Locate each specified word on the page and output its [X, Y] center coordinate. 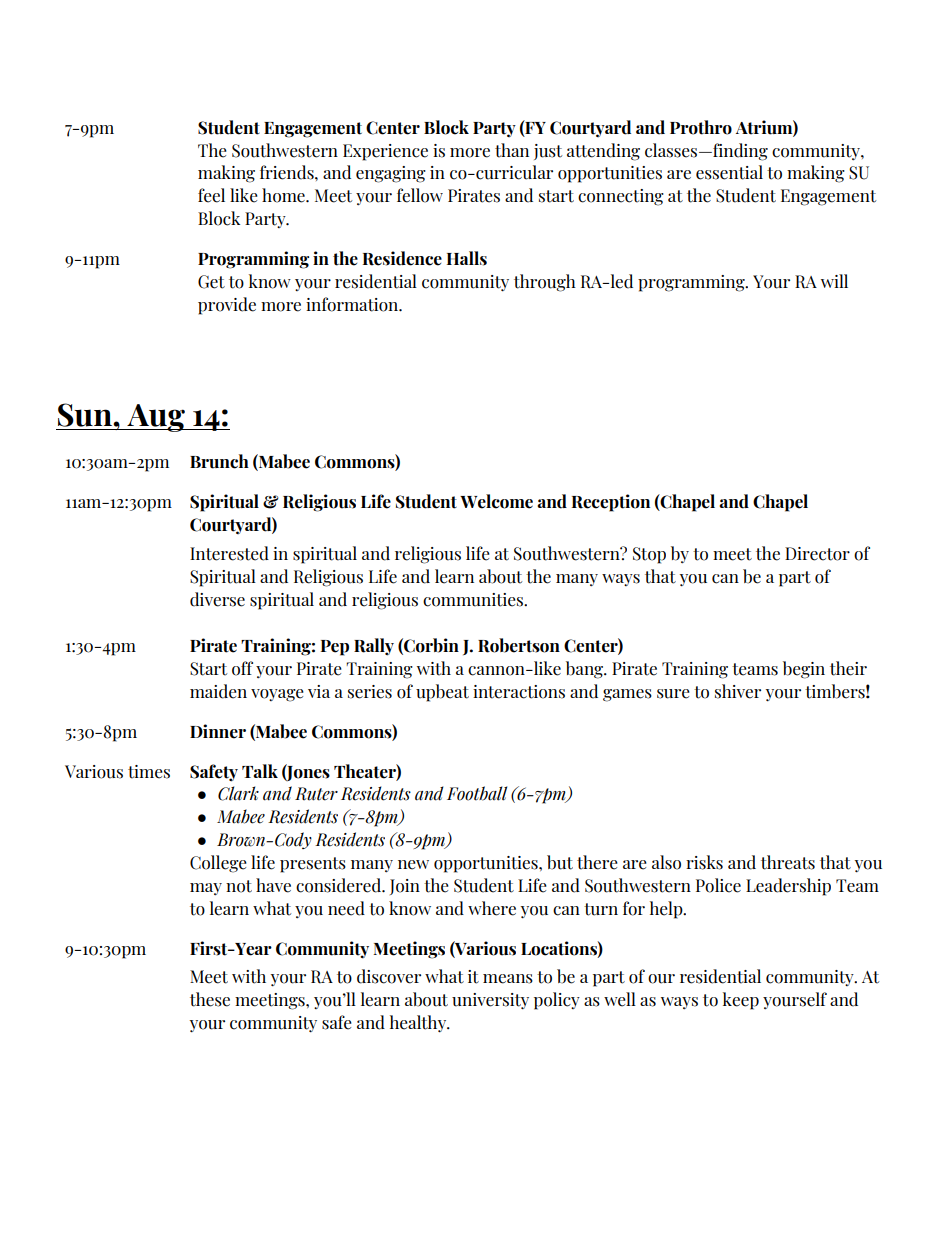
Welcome [496, 501]
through [545, 283]
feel [211, 195]
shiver [738, 691]
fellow [420, 195]
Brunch [219, 461]
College [218, 864]
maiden [218, 691]
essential [729, 172]
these [210, 999]
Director [817, 554]
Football [477, 793]
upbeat [442, 693]
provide [227, 306]
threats [788, 862]
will [834, 281]
